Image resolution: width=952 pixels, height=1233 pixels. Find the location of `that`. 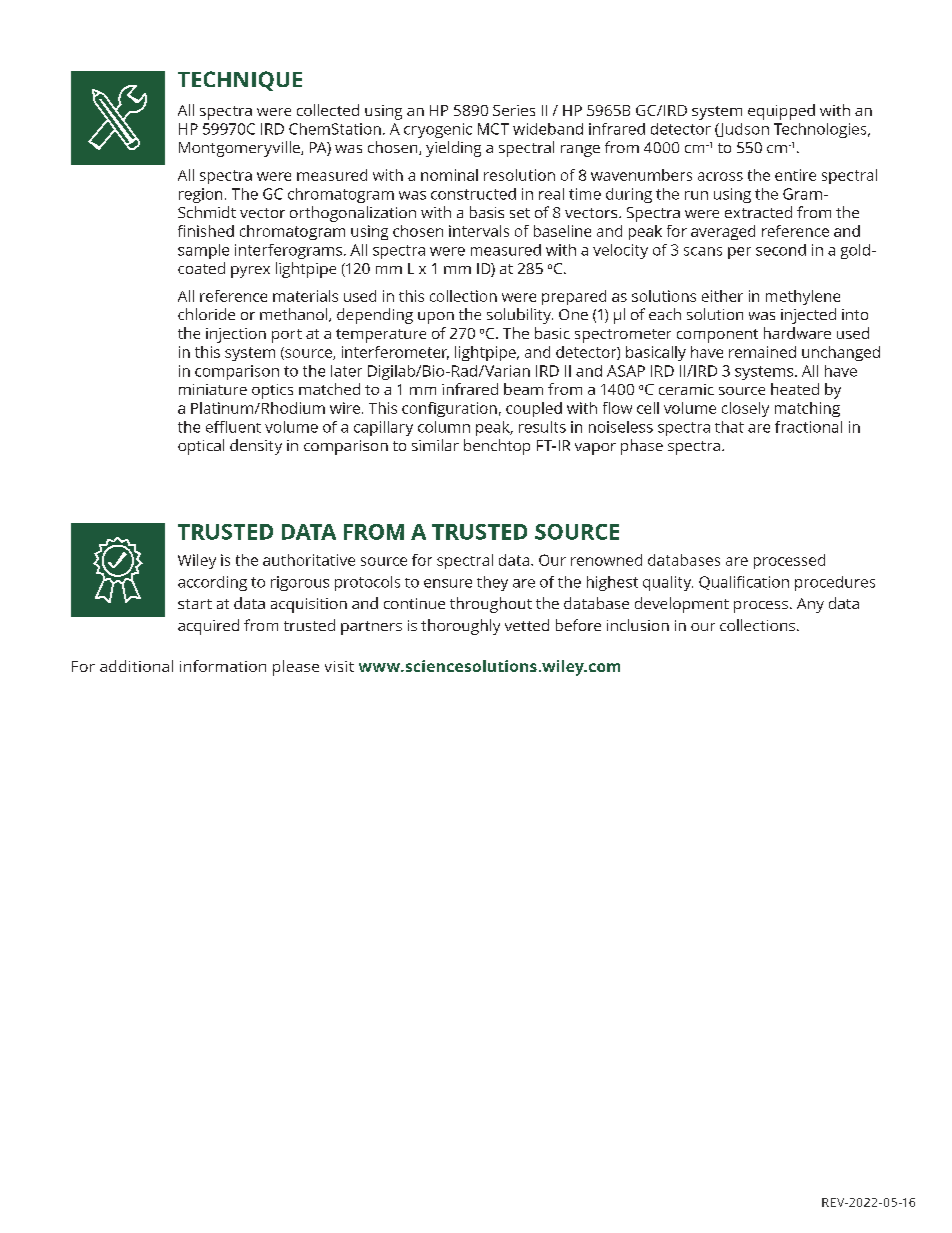

that is located at coordinates (729, 427).
